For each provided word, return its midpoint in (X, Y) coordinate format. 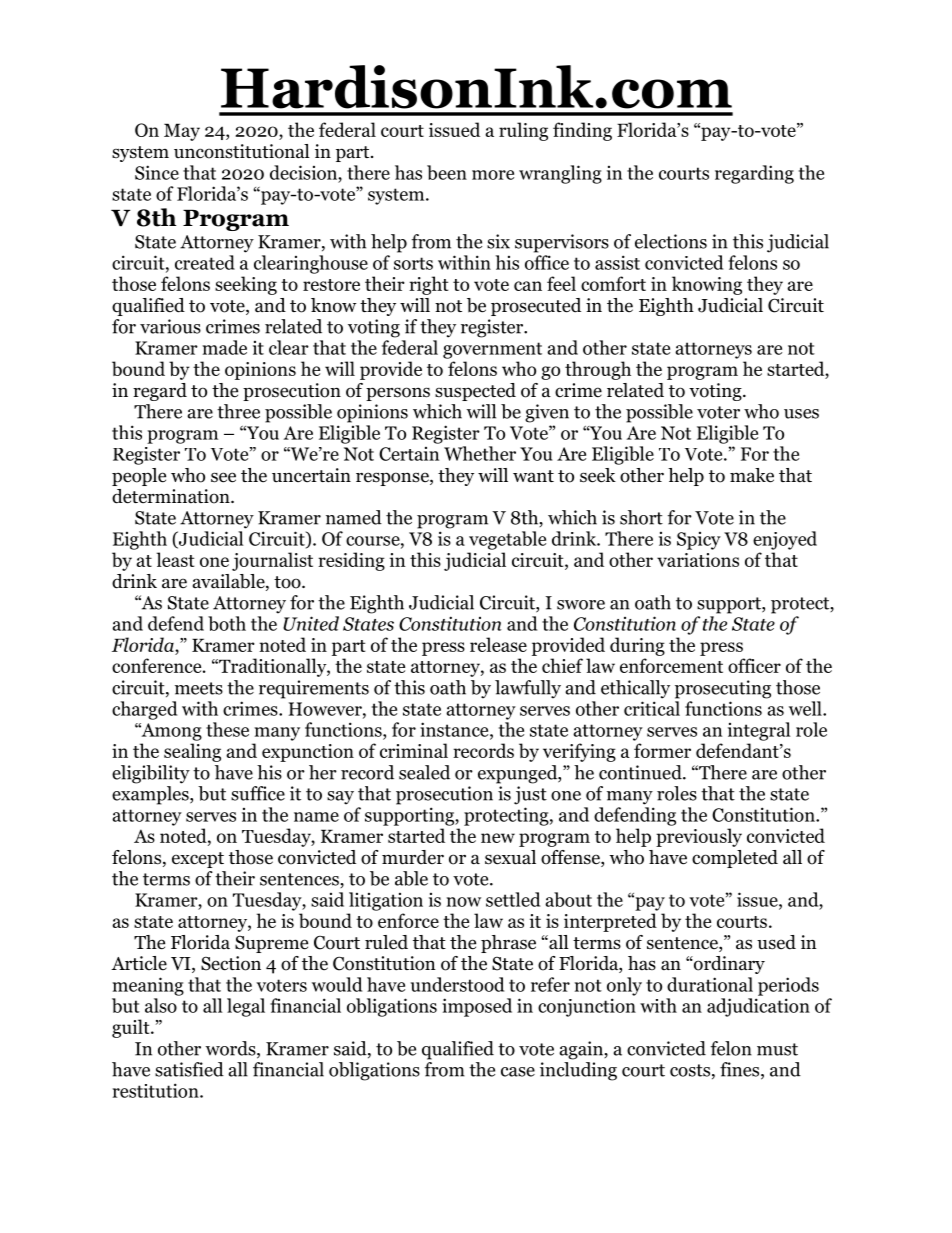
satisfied (189, 1069)
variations (698, 560)
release (498, 644)
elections (671, 241)
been (447, 172)
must (777, 1049)
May (182, 132)
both (227, 623)
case (518, 1072)
